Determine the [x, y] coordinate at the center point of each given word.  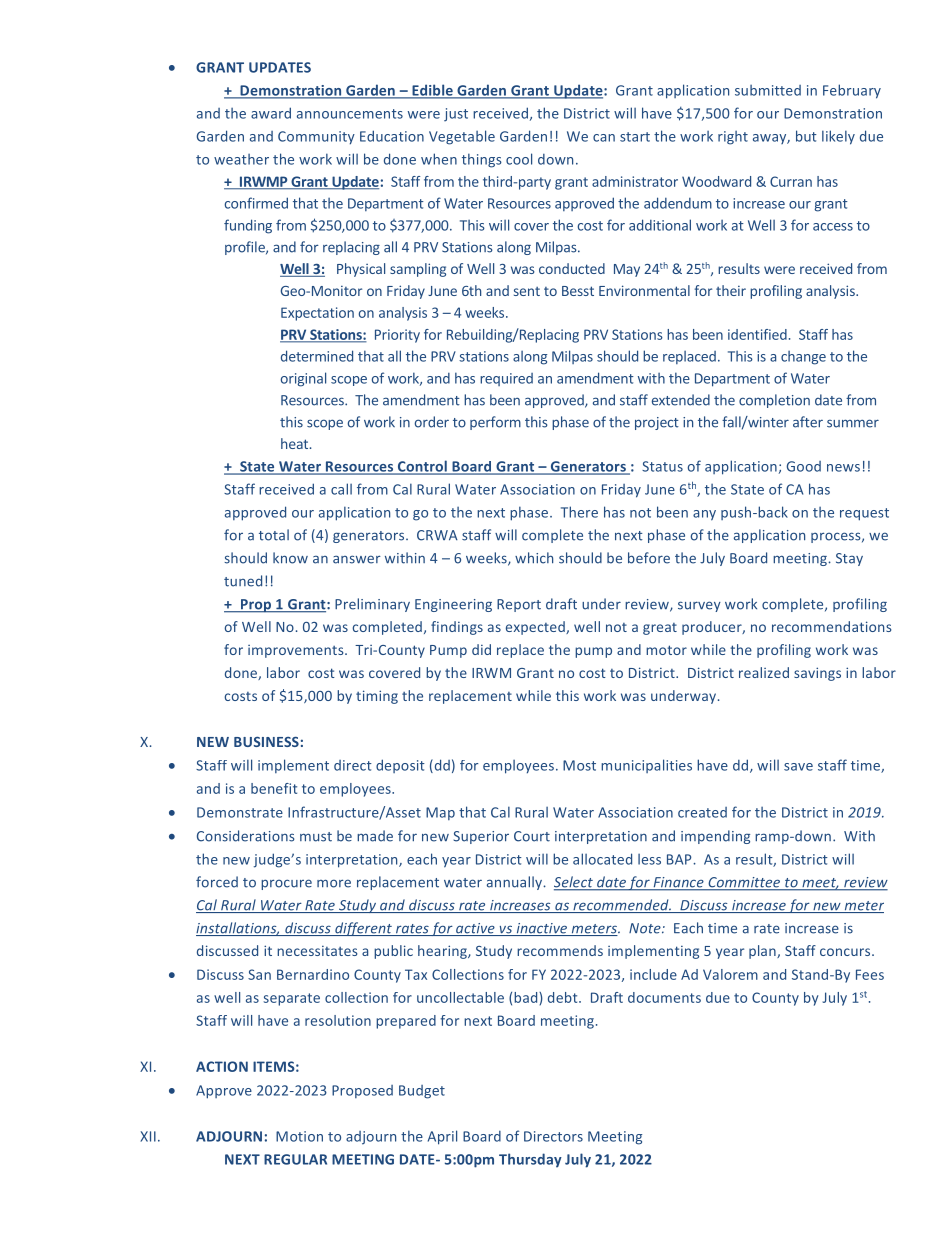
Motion [299, 1136]
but [806, 136]
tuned [243, 581]
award [271, 113]
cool [519, 159]
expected [536, 628]
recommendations [832, 626]
